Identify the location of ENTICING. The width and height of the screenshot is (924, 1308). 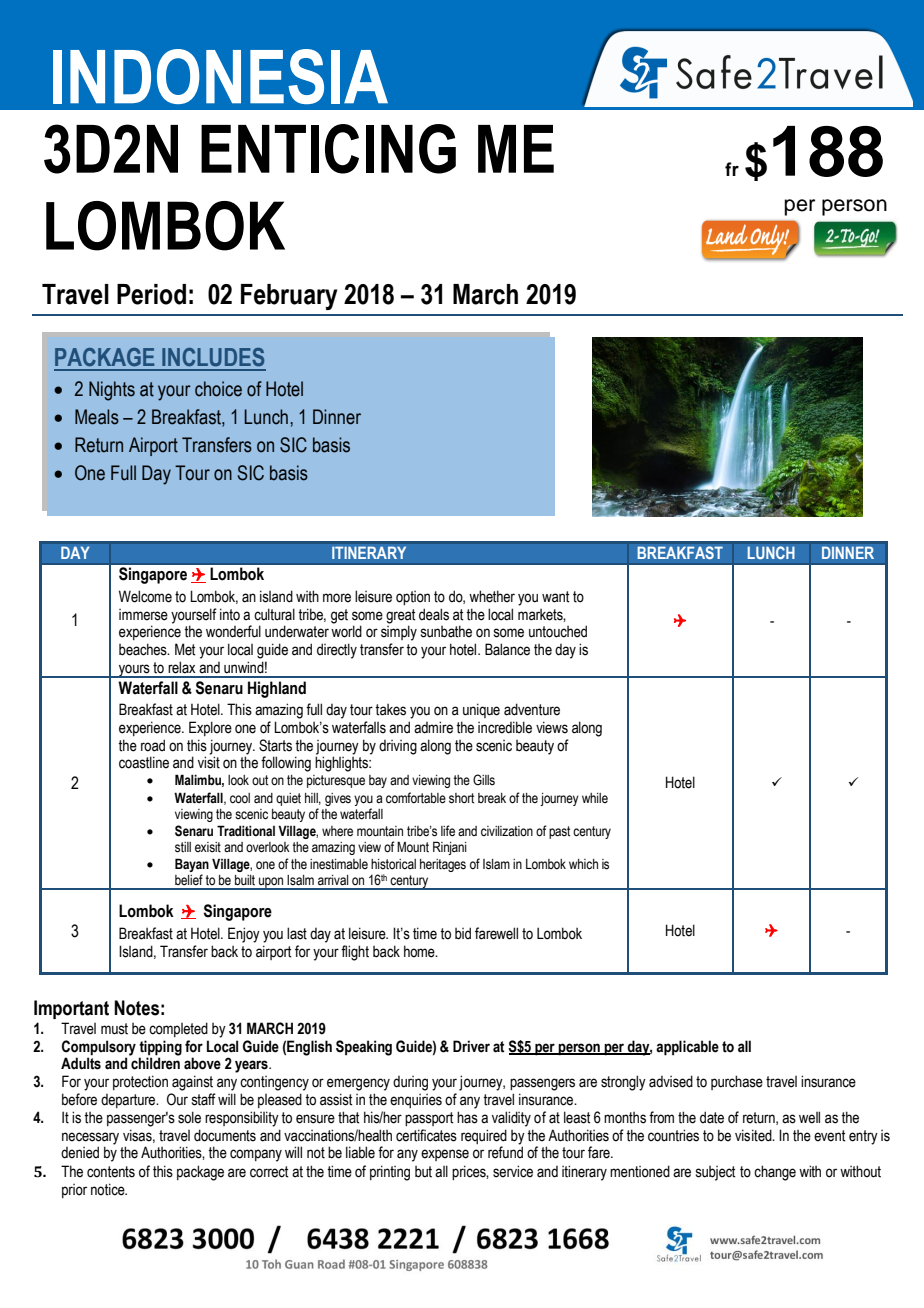
(328, 149).
